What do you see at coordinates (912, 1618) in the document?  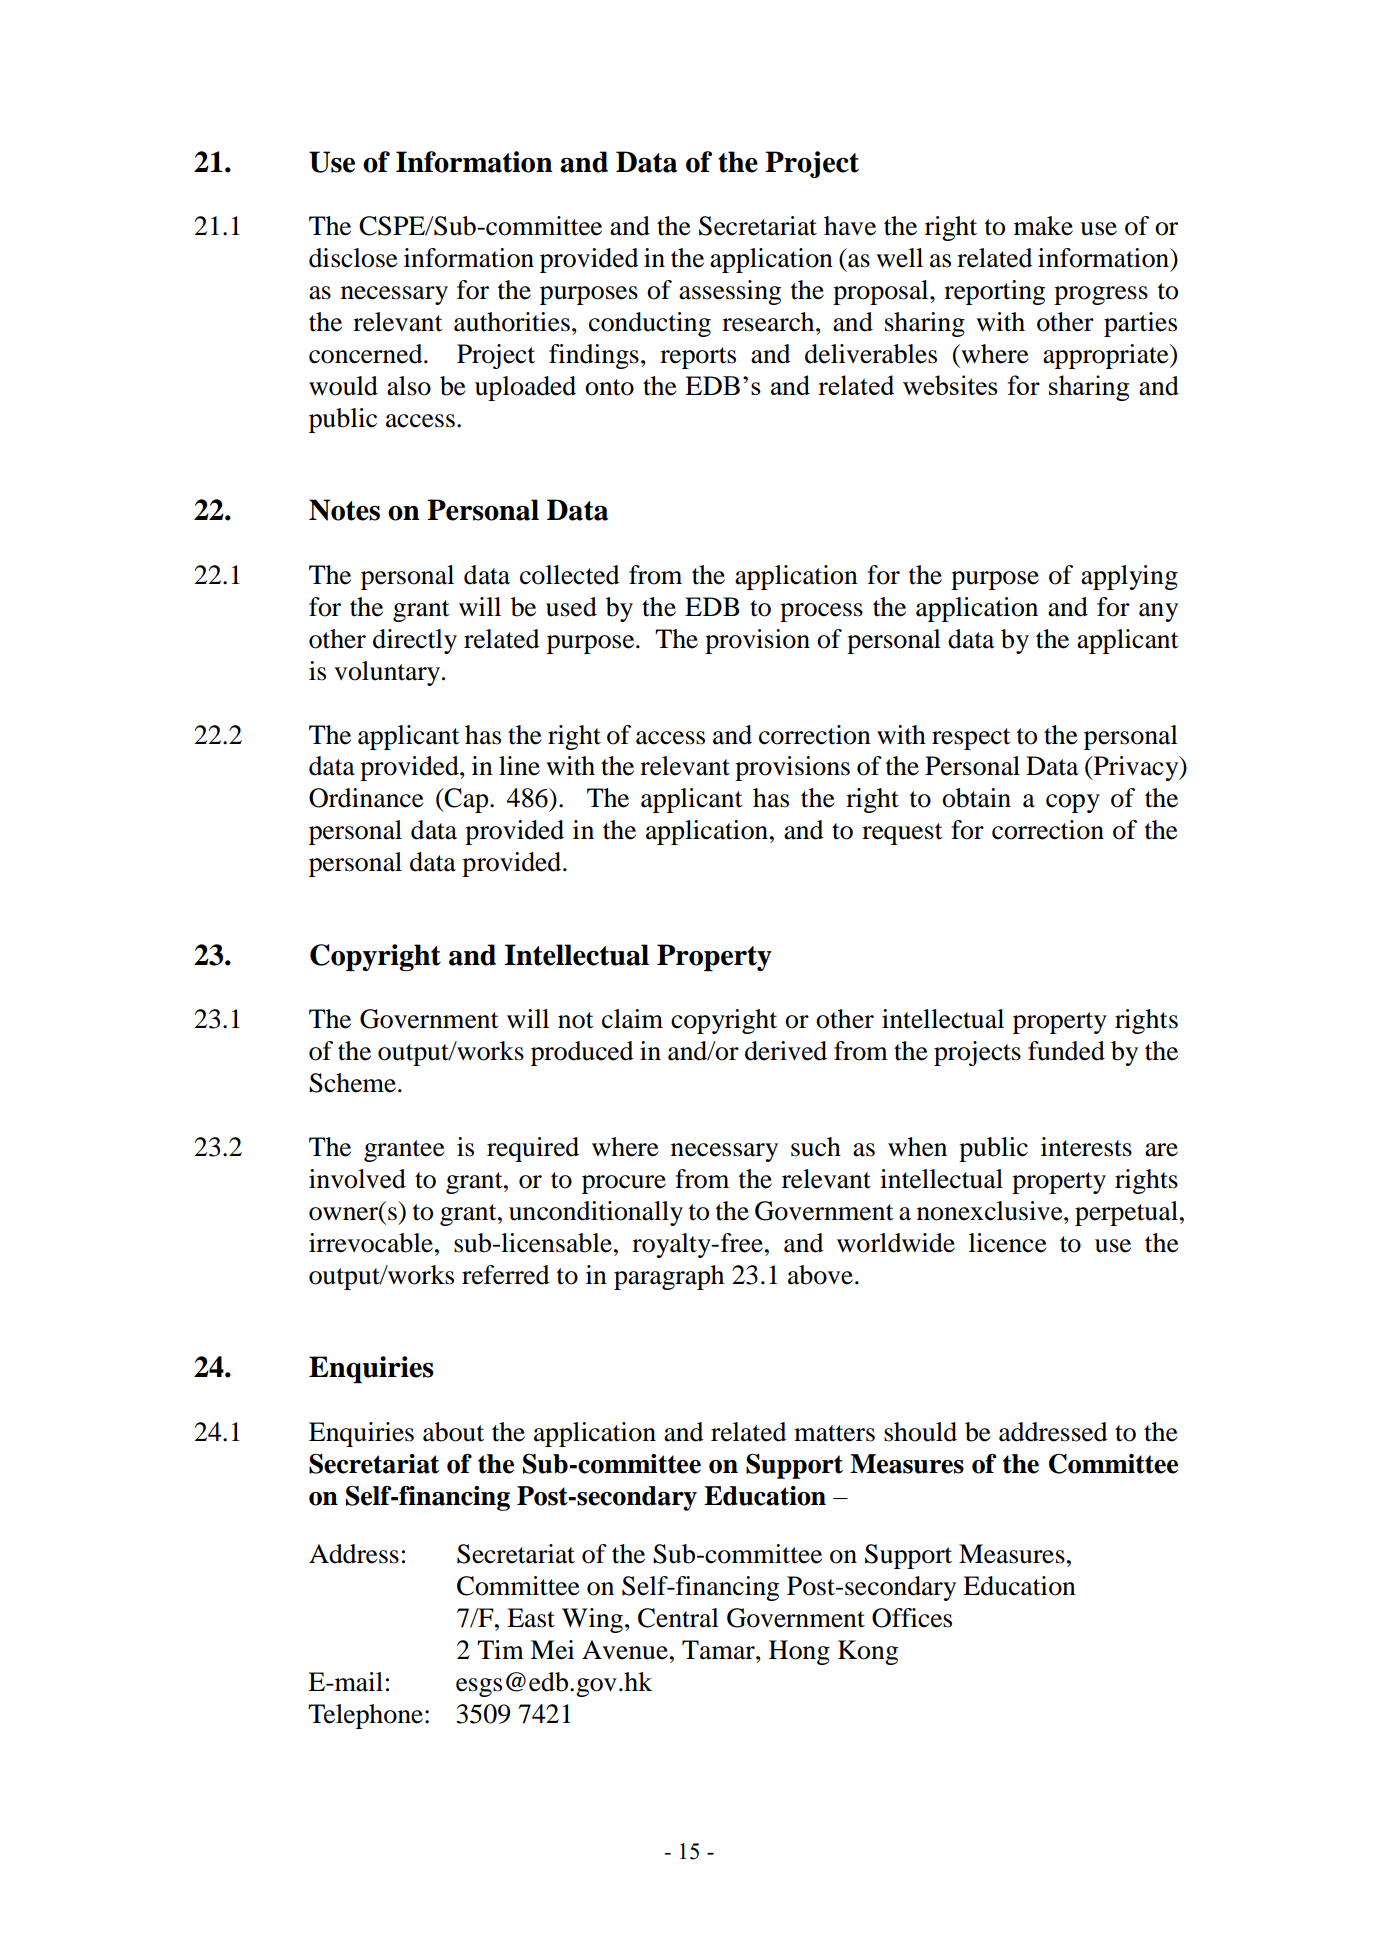 I see `Offices` at bounding box center [912, 1618].
